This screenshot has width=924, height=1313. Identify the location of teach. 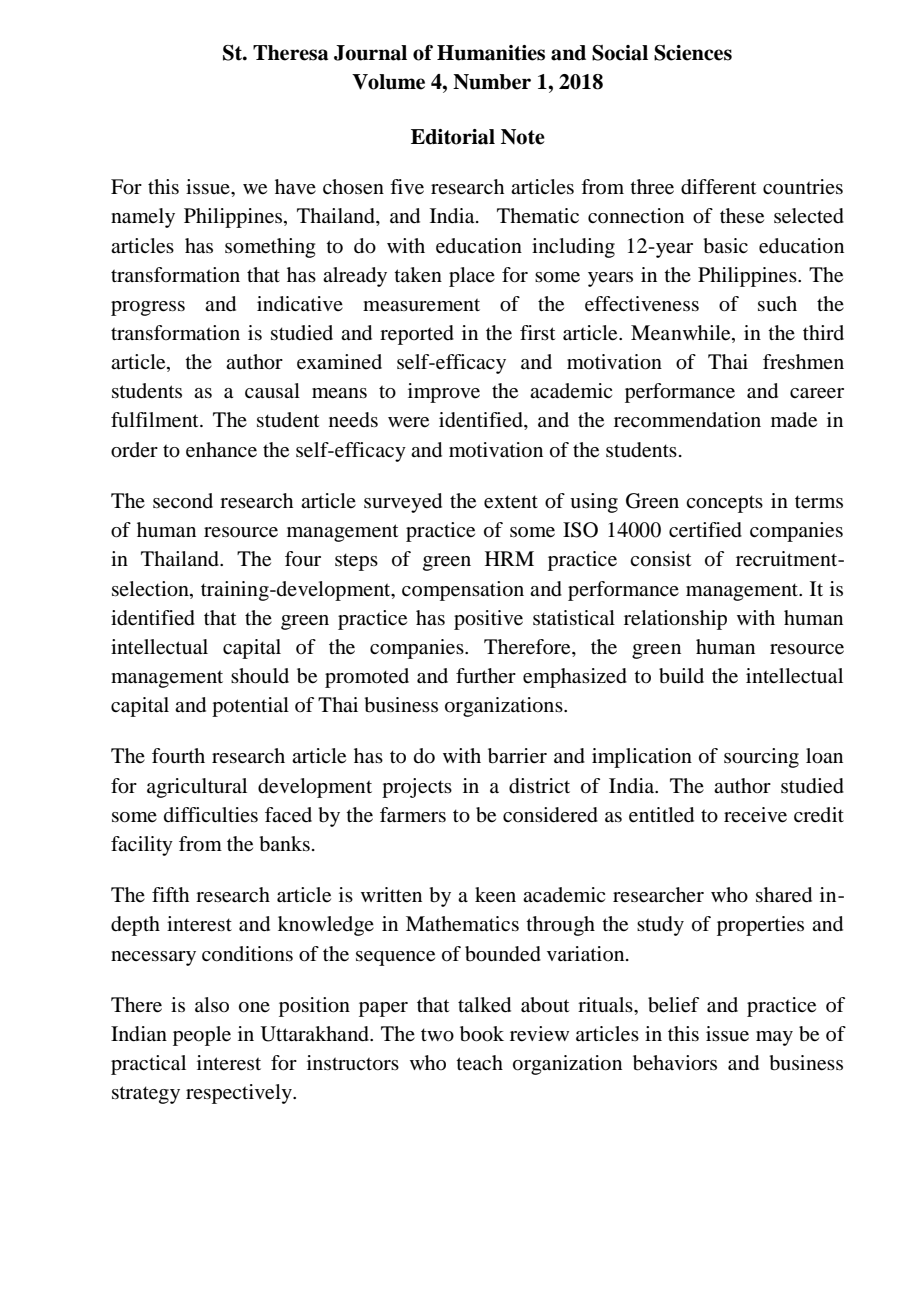
(479, 1063).
